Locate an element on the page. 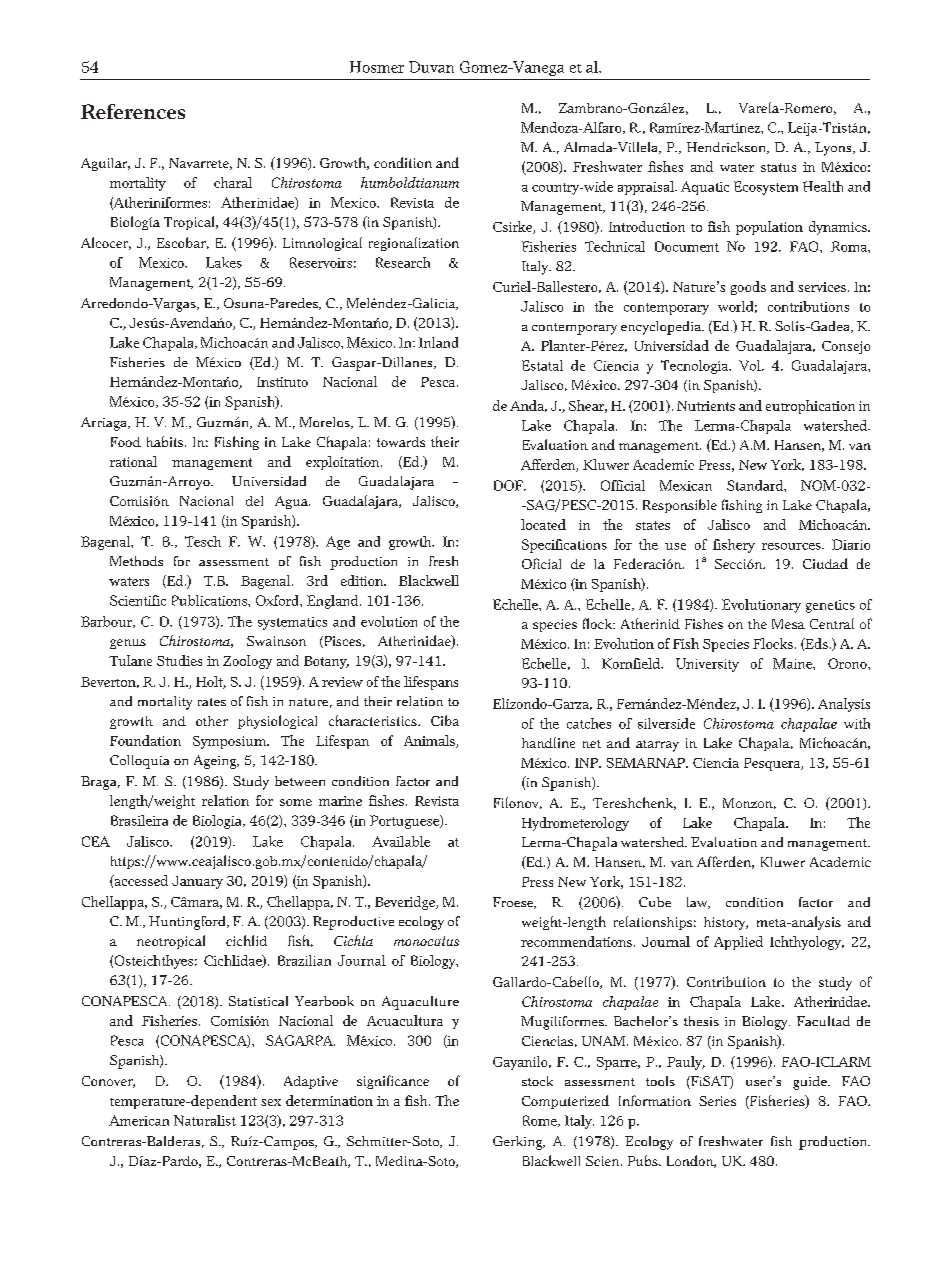  Oficial is located at coordinates (541, 563).
